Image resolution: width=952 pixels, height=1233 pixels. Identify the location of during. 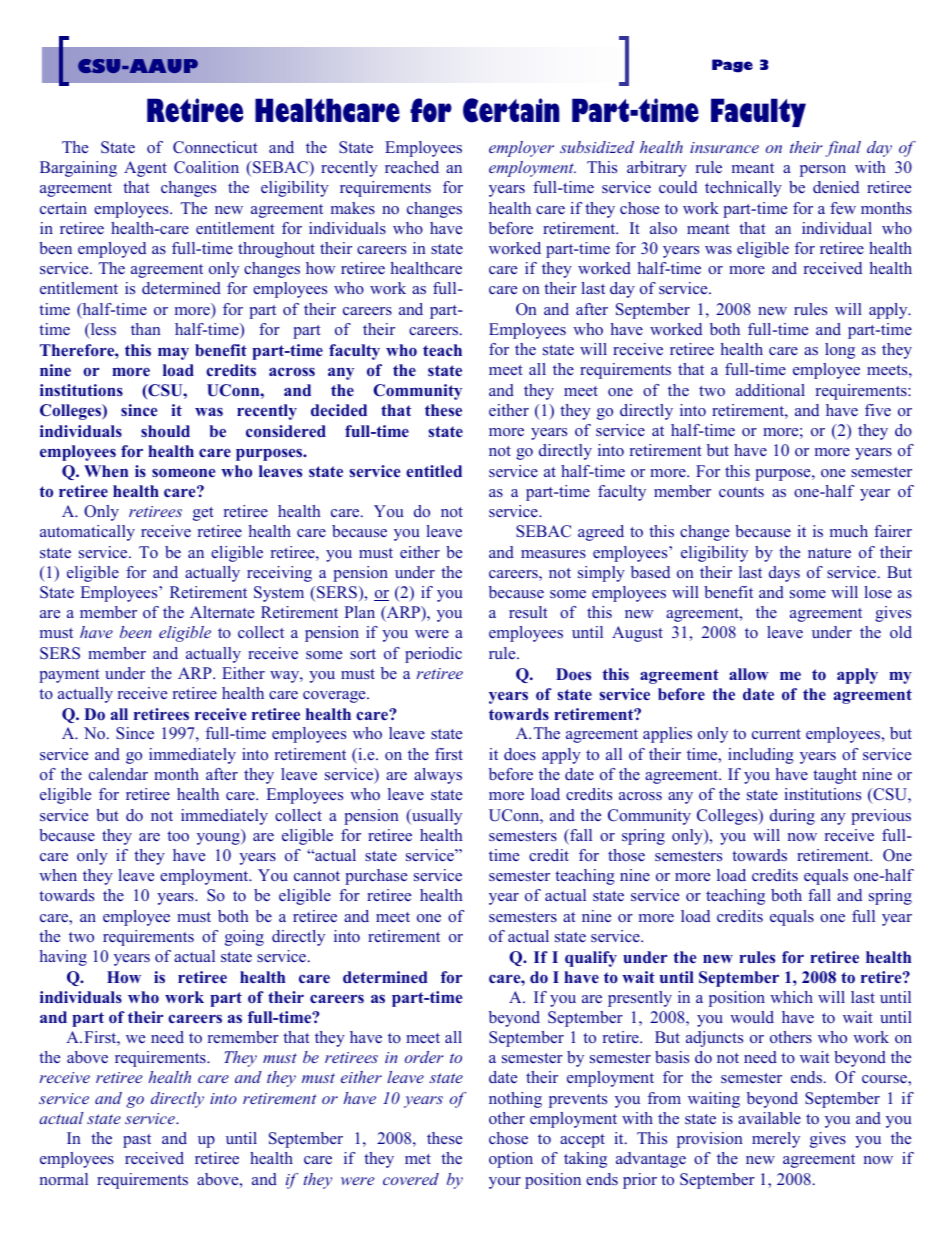
(792, 817).
